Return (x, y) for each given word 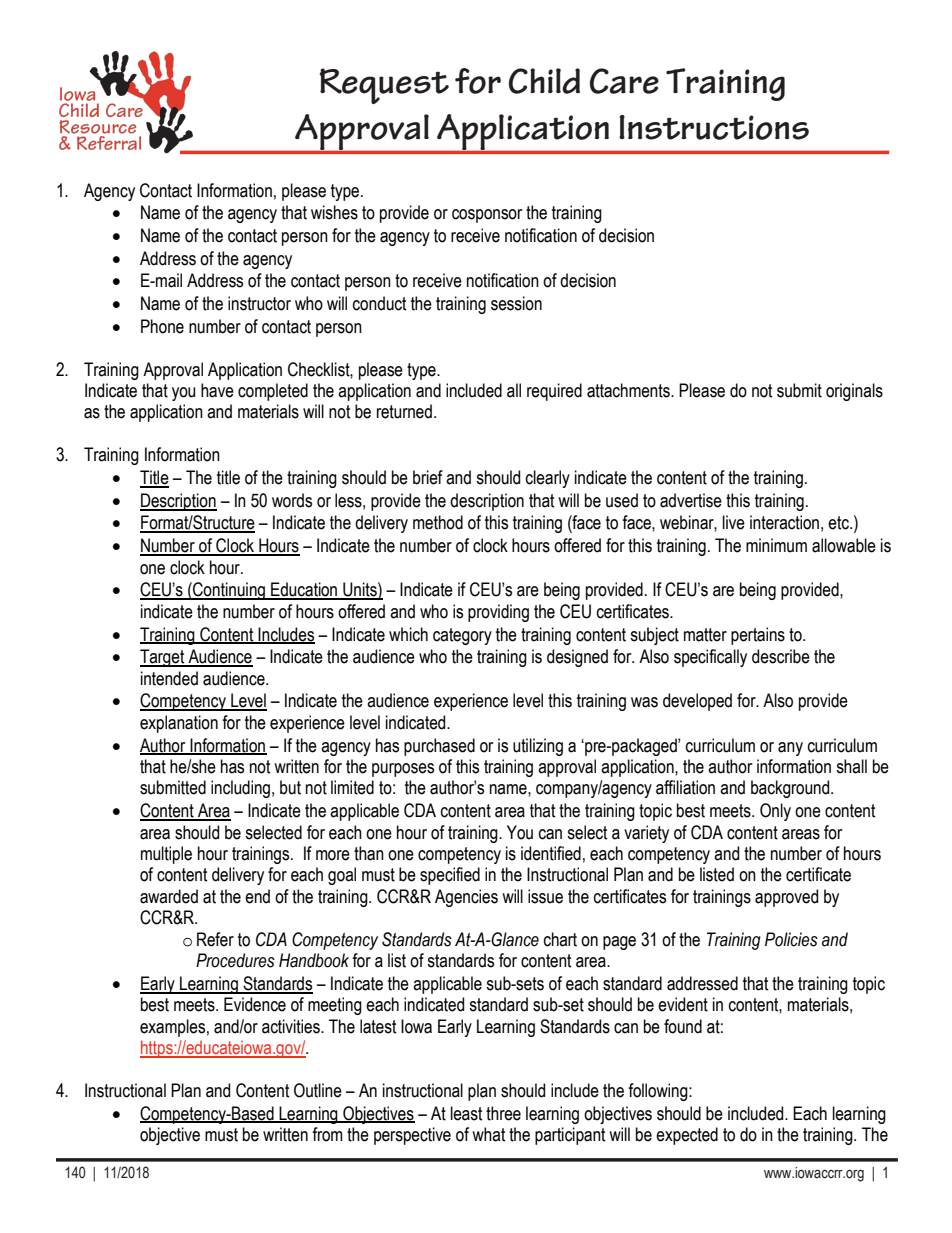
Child (544, 81)
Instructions (714, 127)
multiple (166, 855)
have (217, 390)
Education (304, 590)
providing (498, 613)
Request (384, 86)
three (503, 1113)
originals (854, 392)
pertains (758, 636)
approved (786, 898)
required (554, 392)
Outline (318, 1090)
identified (551, 853)
